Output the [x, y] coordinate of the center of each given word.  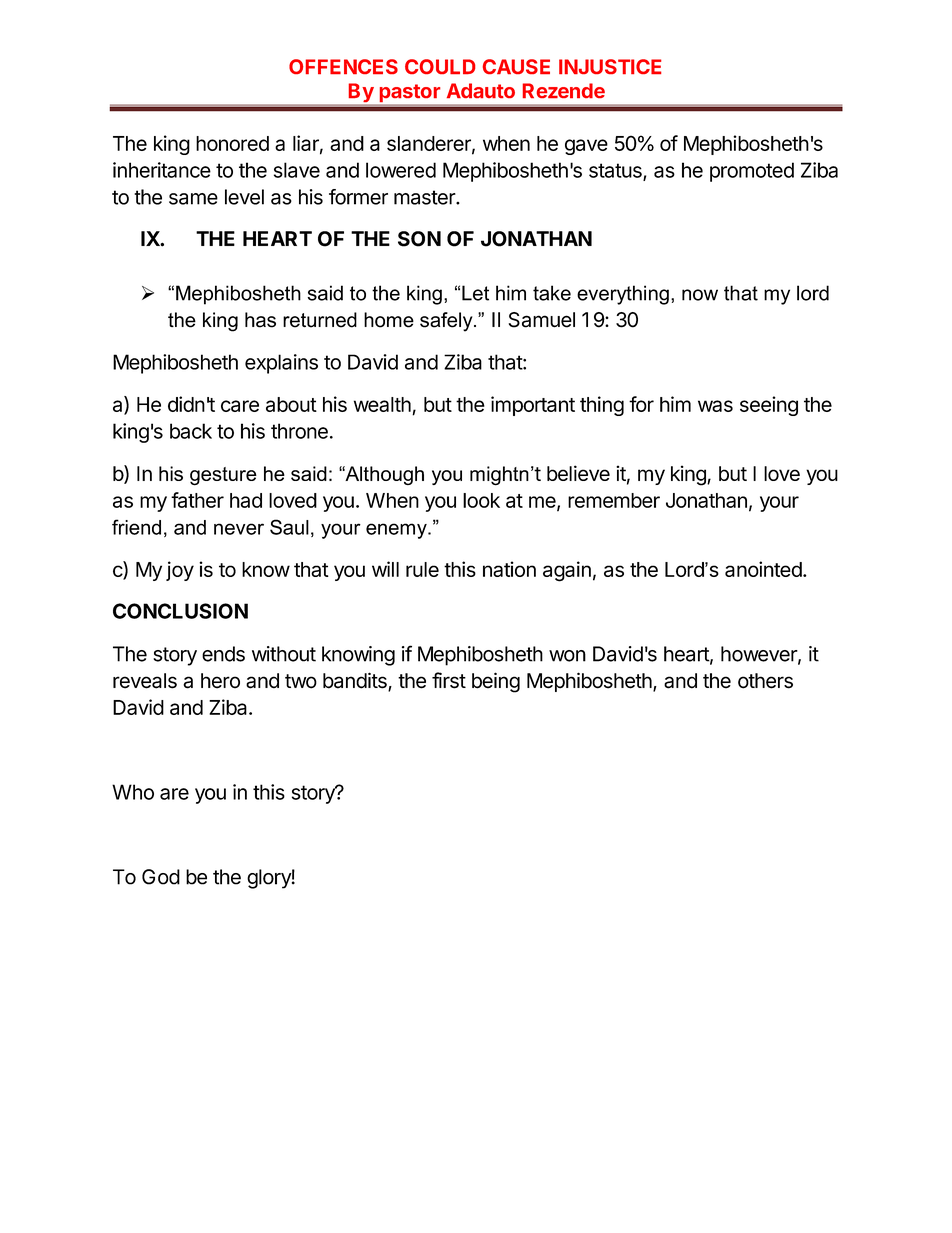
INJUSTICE [610, 66]
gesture [223, 476]
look [481, 500]
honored [232, 143]
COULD [440, 66]
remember [614, 500]
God [161, 877]
